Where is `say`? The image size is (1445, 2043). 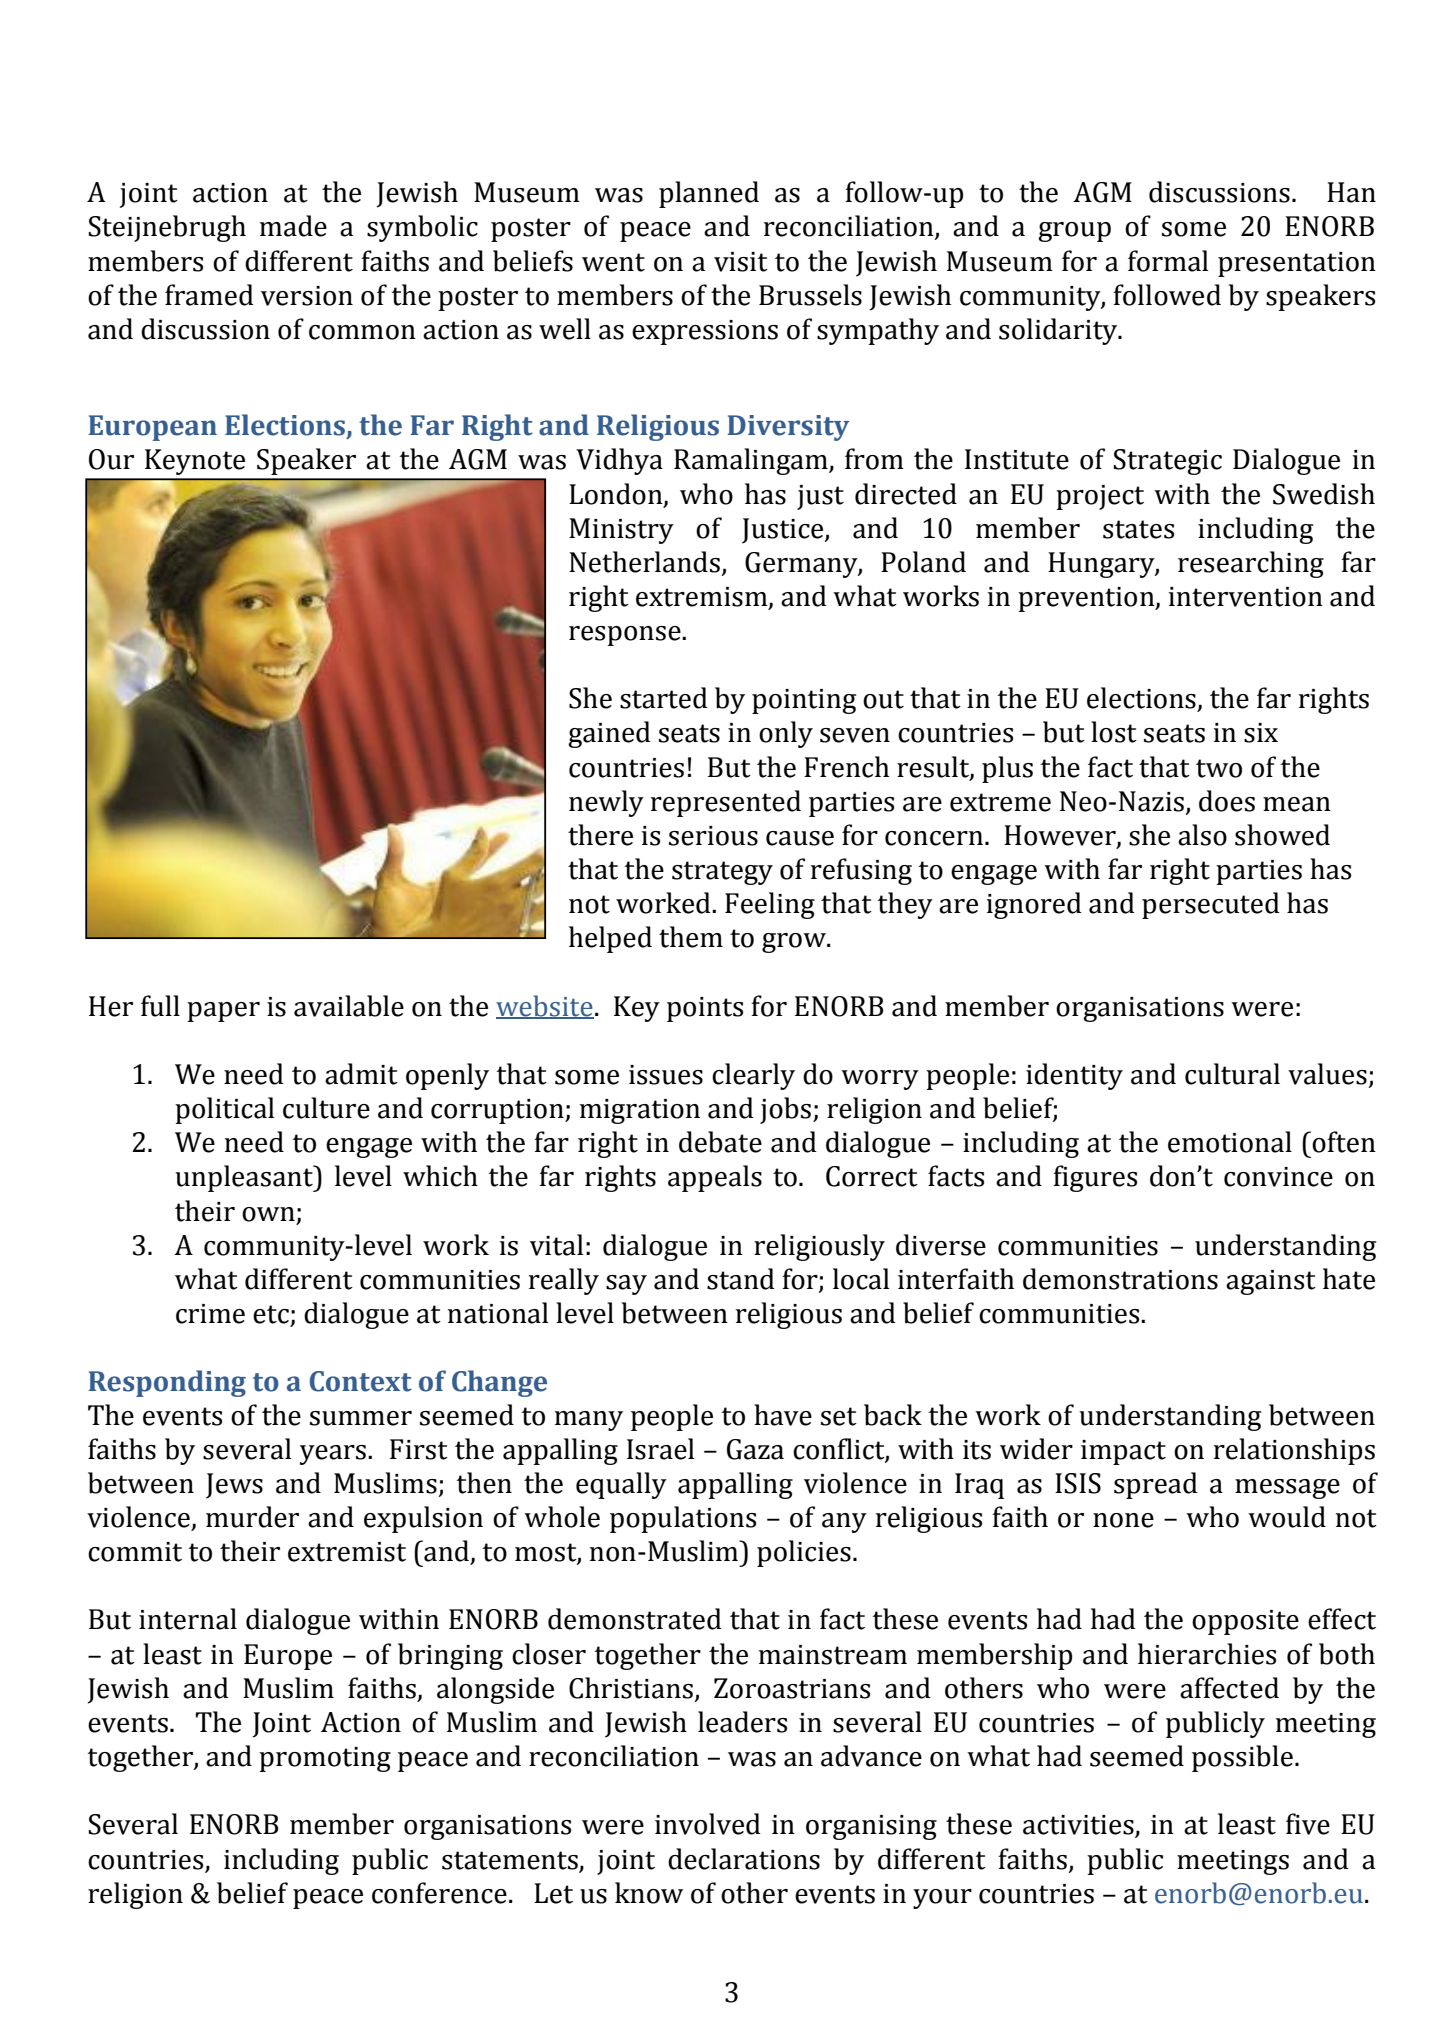
say is located at coordinates (626, 1285).
